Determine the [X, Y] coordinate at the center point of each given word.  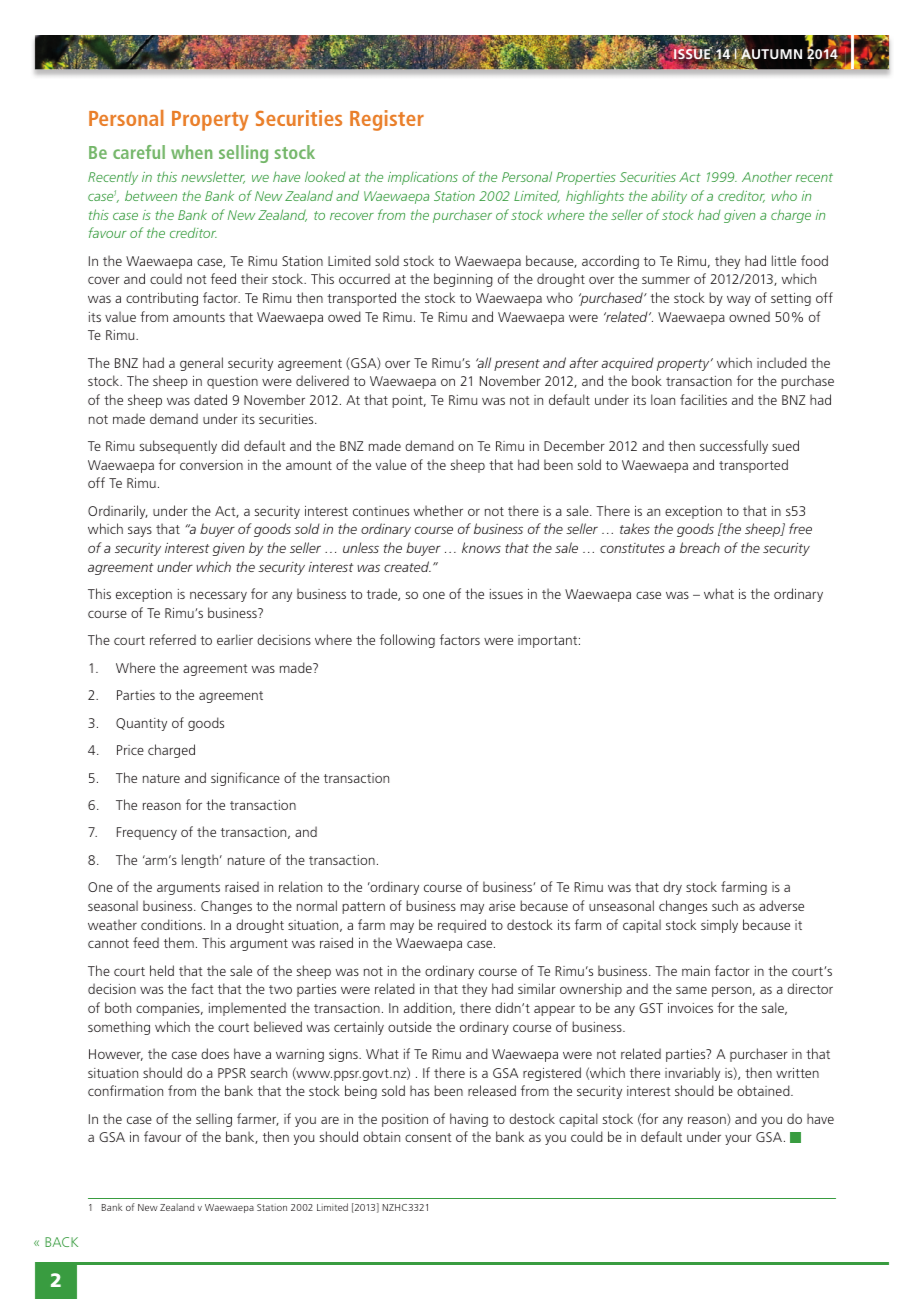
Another [767, 176]
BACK [61, 1242]
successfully [734, 447]
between [151, 195]
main [696, 971]
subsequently [178, 447]
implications [423, 178]
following [407, 641]
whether [438, 510]
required [462, 926]
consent [428, 1137]
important [549, 641]
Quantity [141, 724]
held [162, 970]
